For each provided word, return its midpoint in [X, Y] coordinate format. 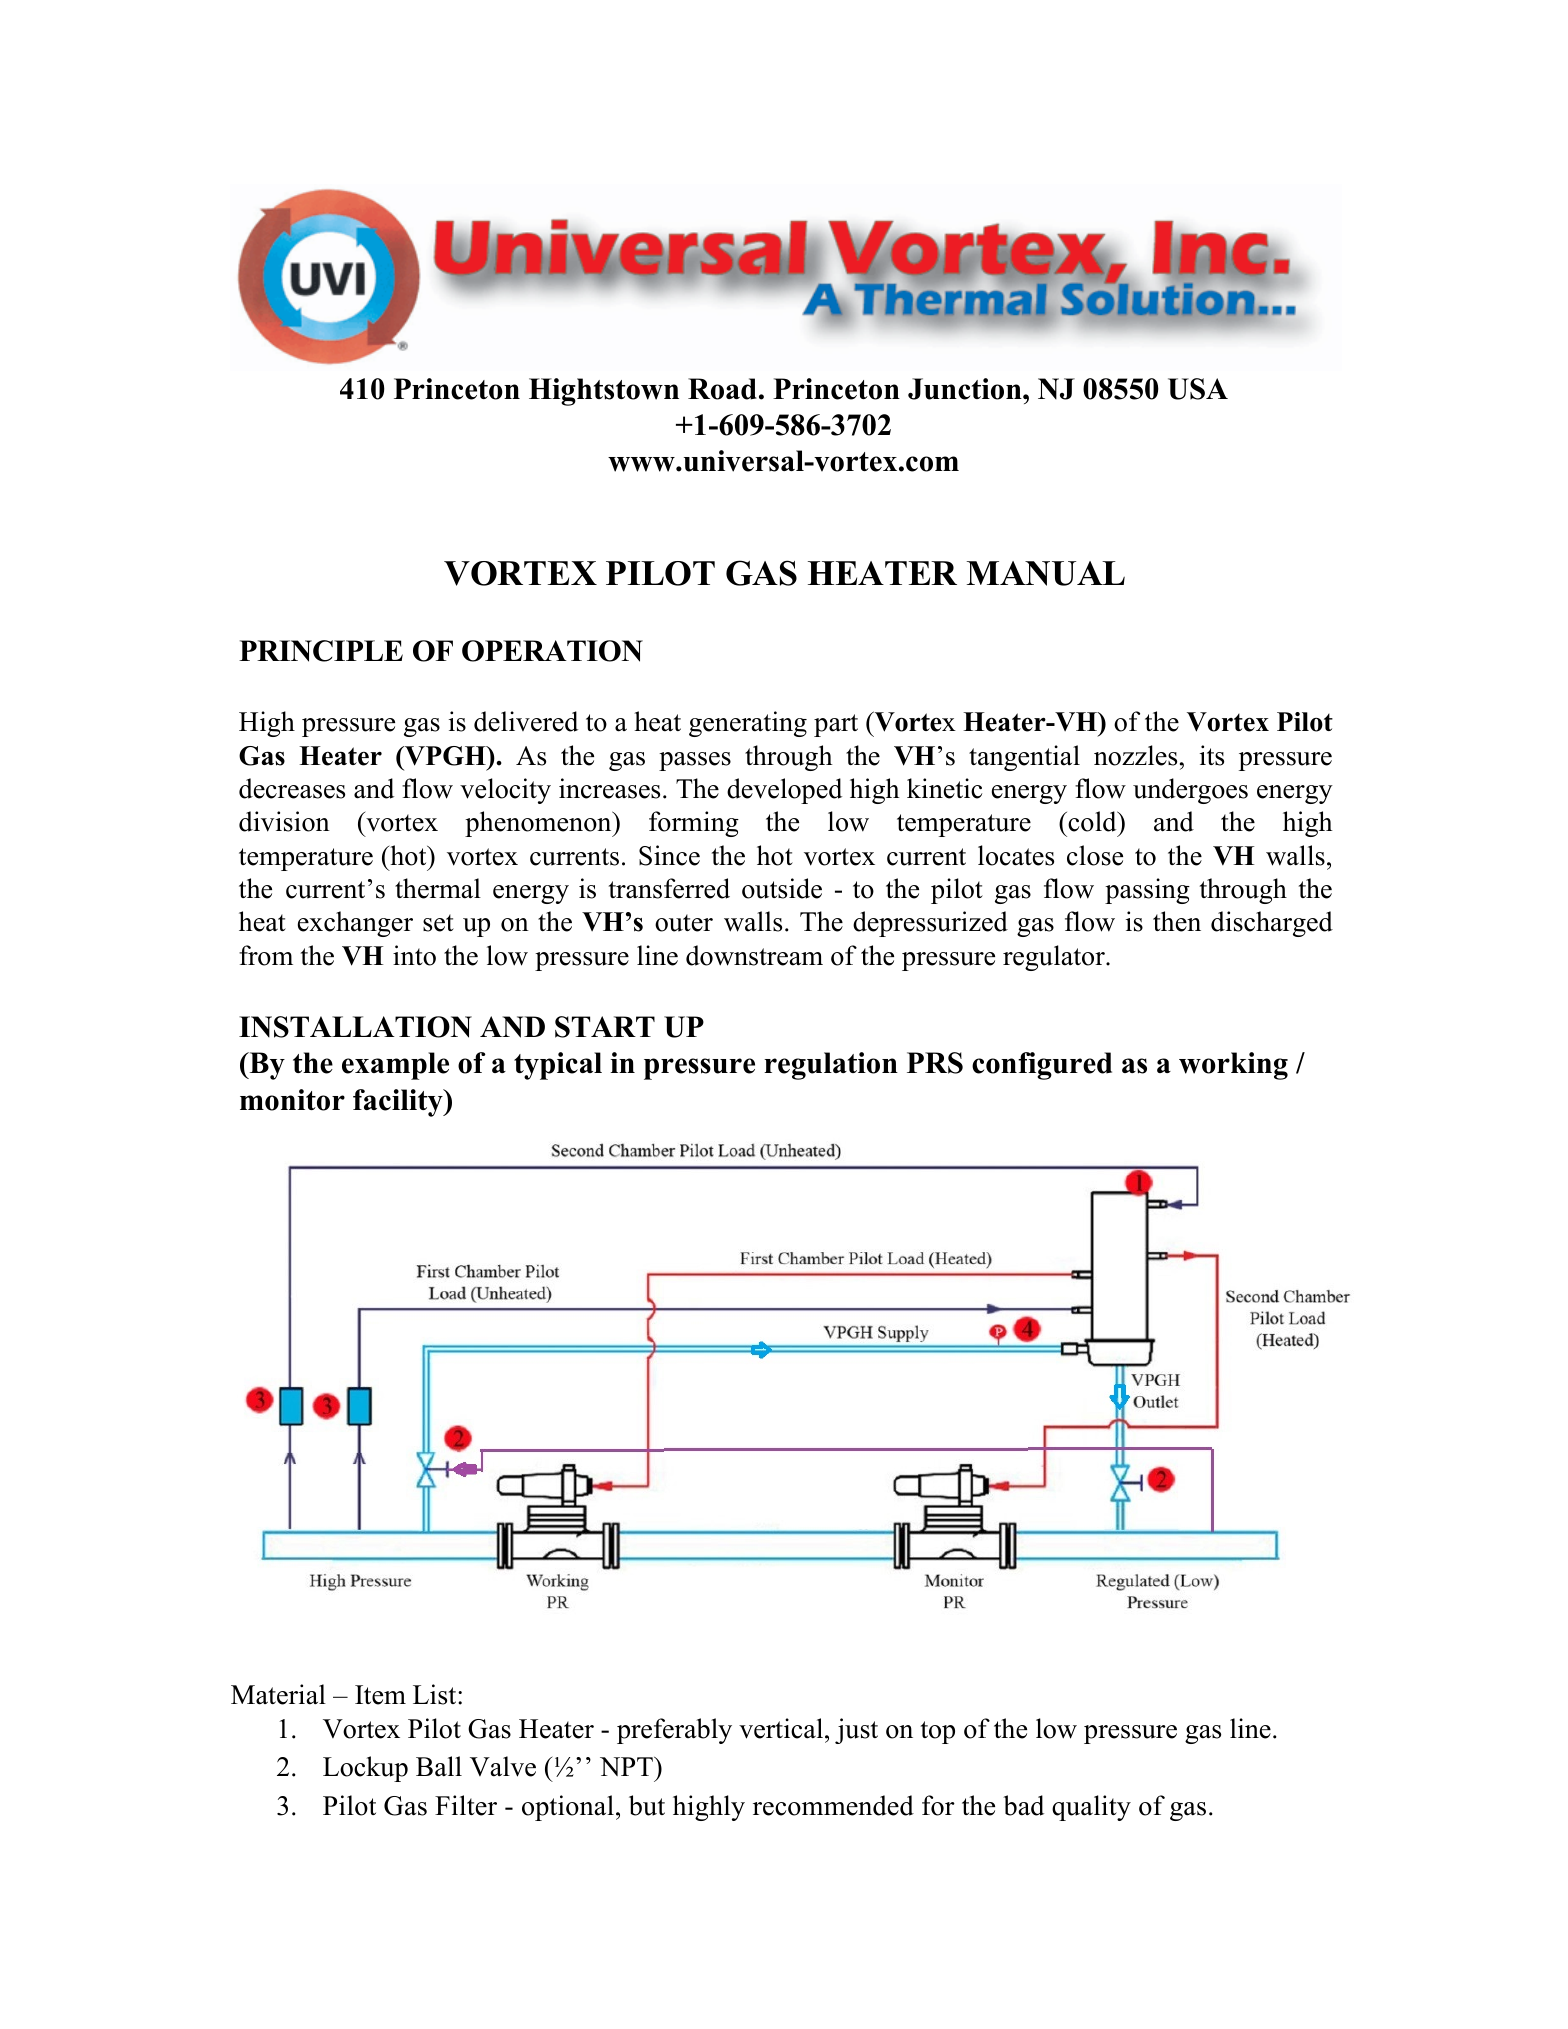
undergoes [1190, 791]
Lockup [365, 1769]
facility [399, 1103]
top [938, 1732]
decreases [292, 788]
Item [380, 1695]
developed [784, 791]
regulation [831, 1066]
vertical [782, 1728]
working [1233, 1066]
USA [1198, 389]
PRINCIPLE [321, 651]
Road [722, 389]
